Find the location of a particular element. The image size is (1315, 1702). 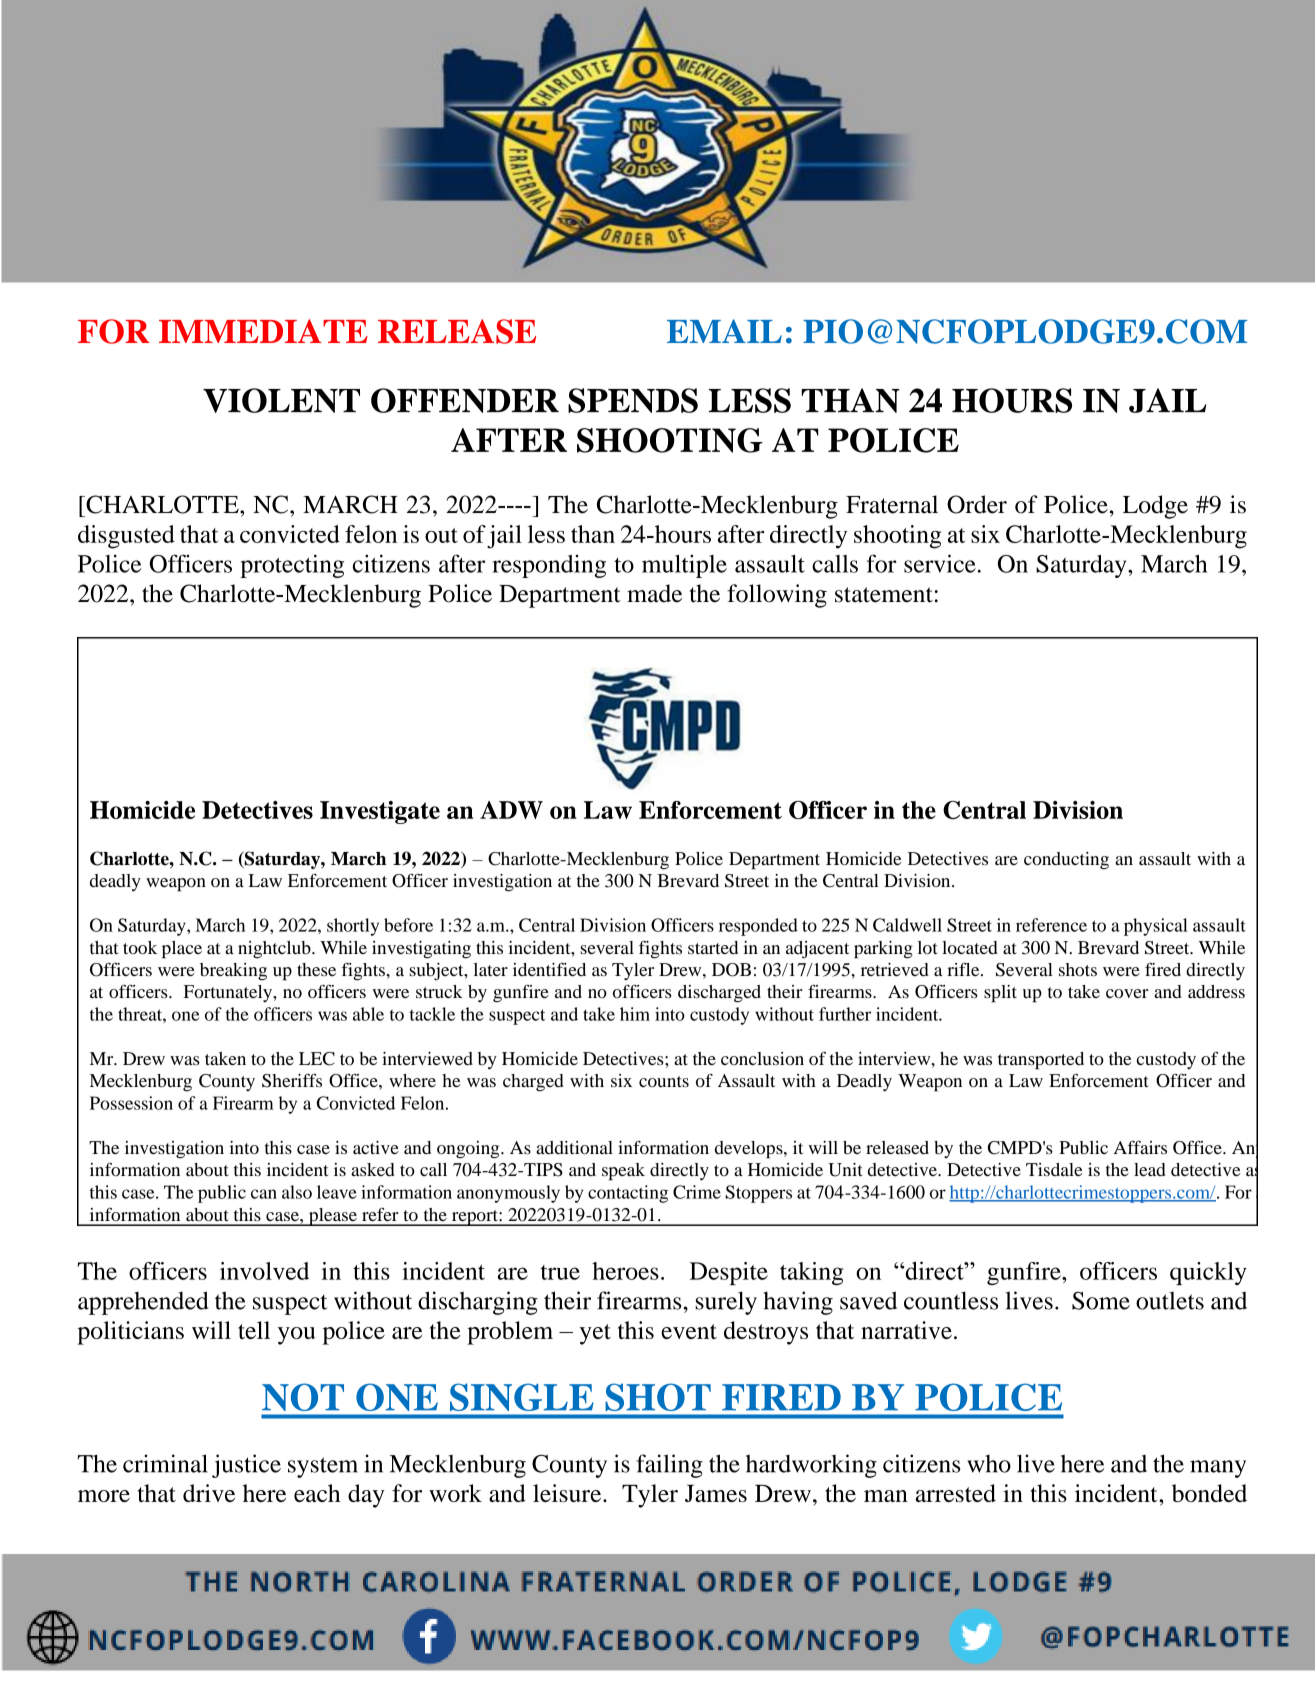

Sheriffs is located at coordinates (292, 1081).
